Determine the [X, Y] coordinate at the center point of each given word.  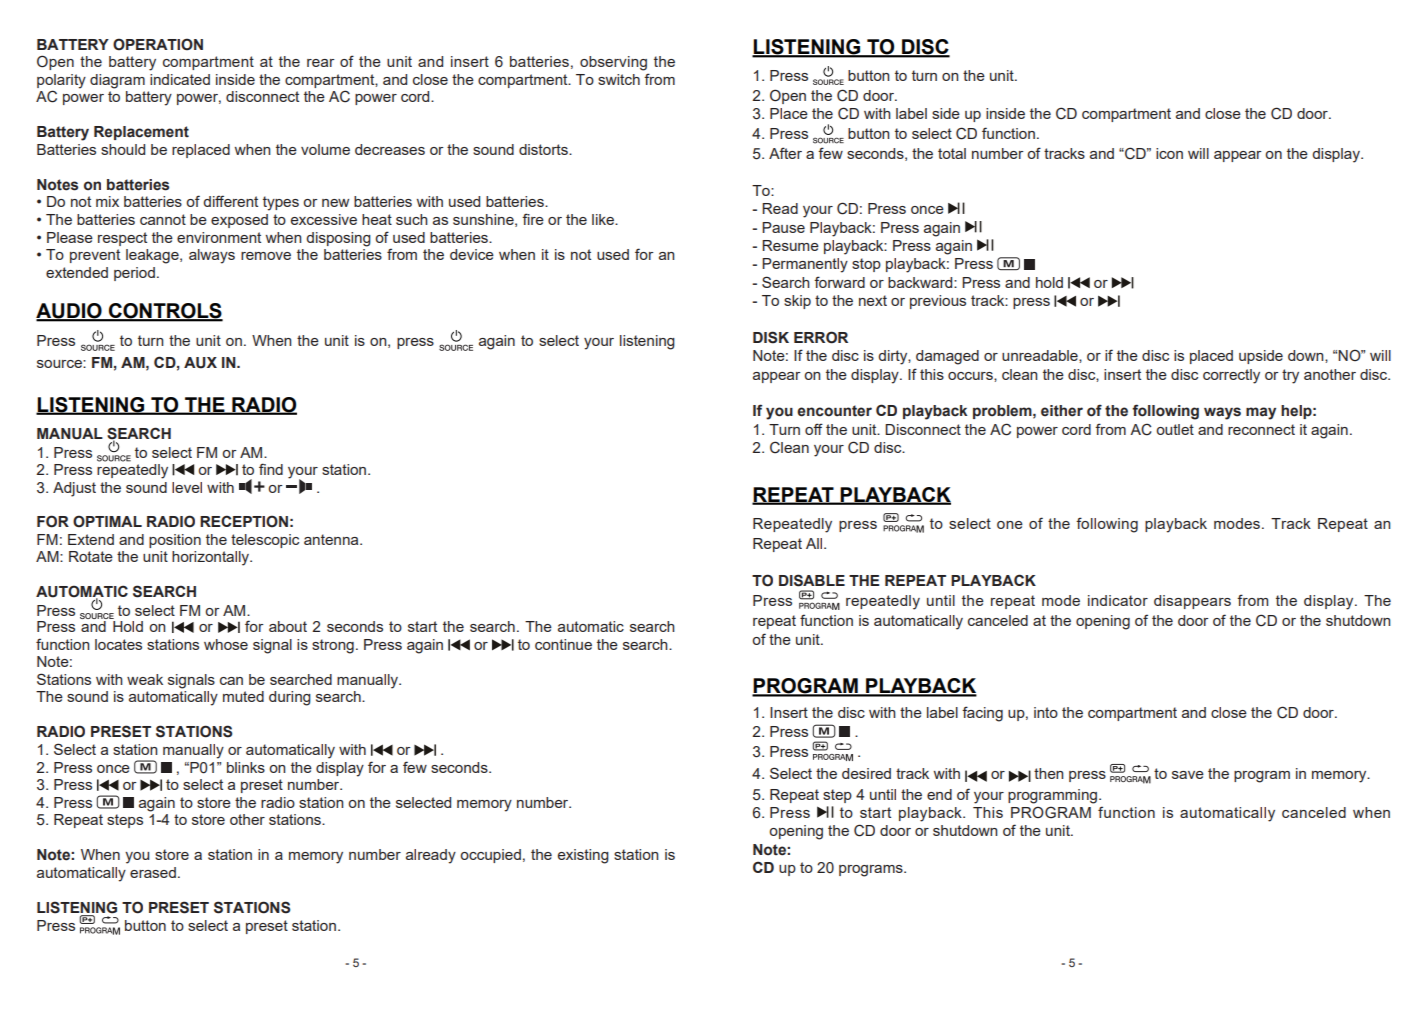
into [1046, 712]
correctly [1231, 376]
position [175, 541]
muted [243, 696]
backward [921, 282]
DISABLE [812, 580]
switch [619, 79]
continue [563, 644]
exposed [239, 221]
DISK [771, 337]
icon [1169, 153]
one [1010, 525]
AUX [200, 363]
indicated [180, 79]
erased [153, 872]
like [604, 219]
